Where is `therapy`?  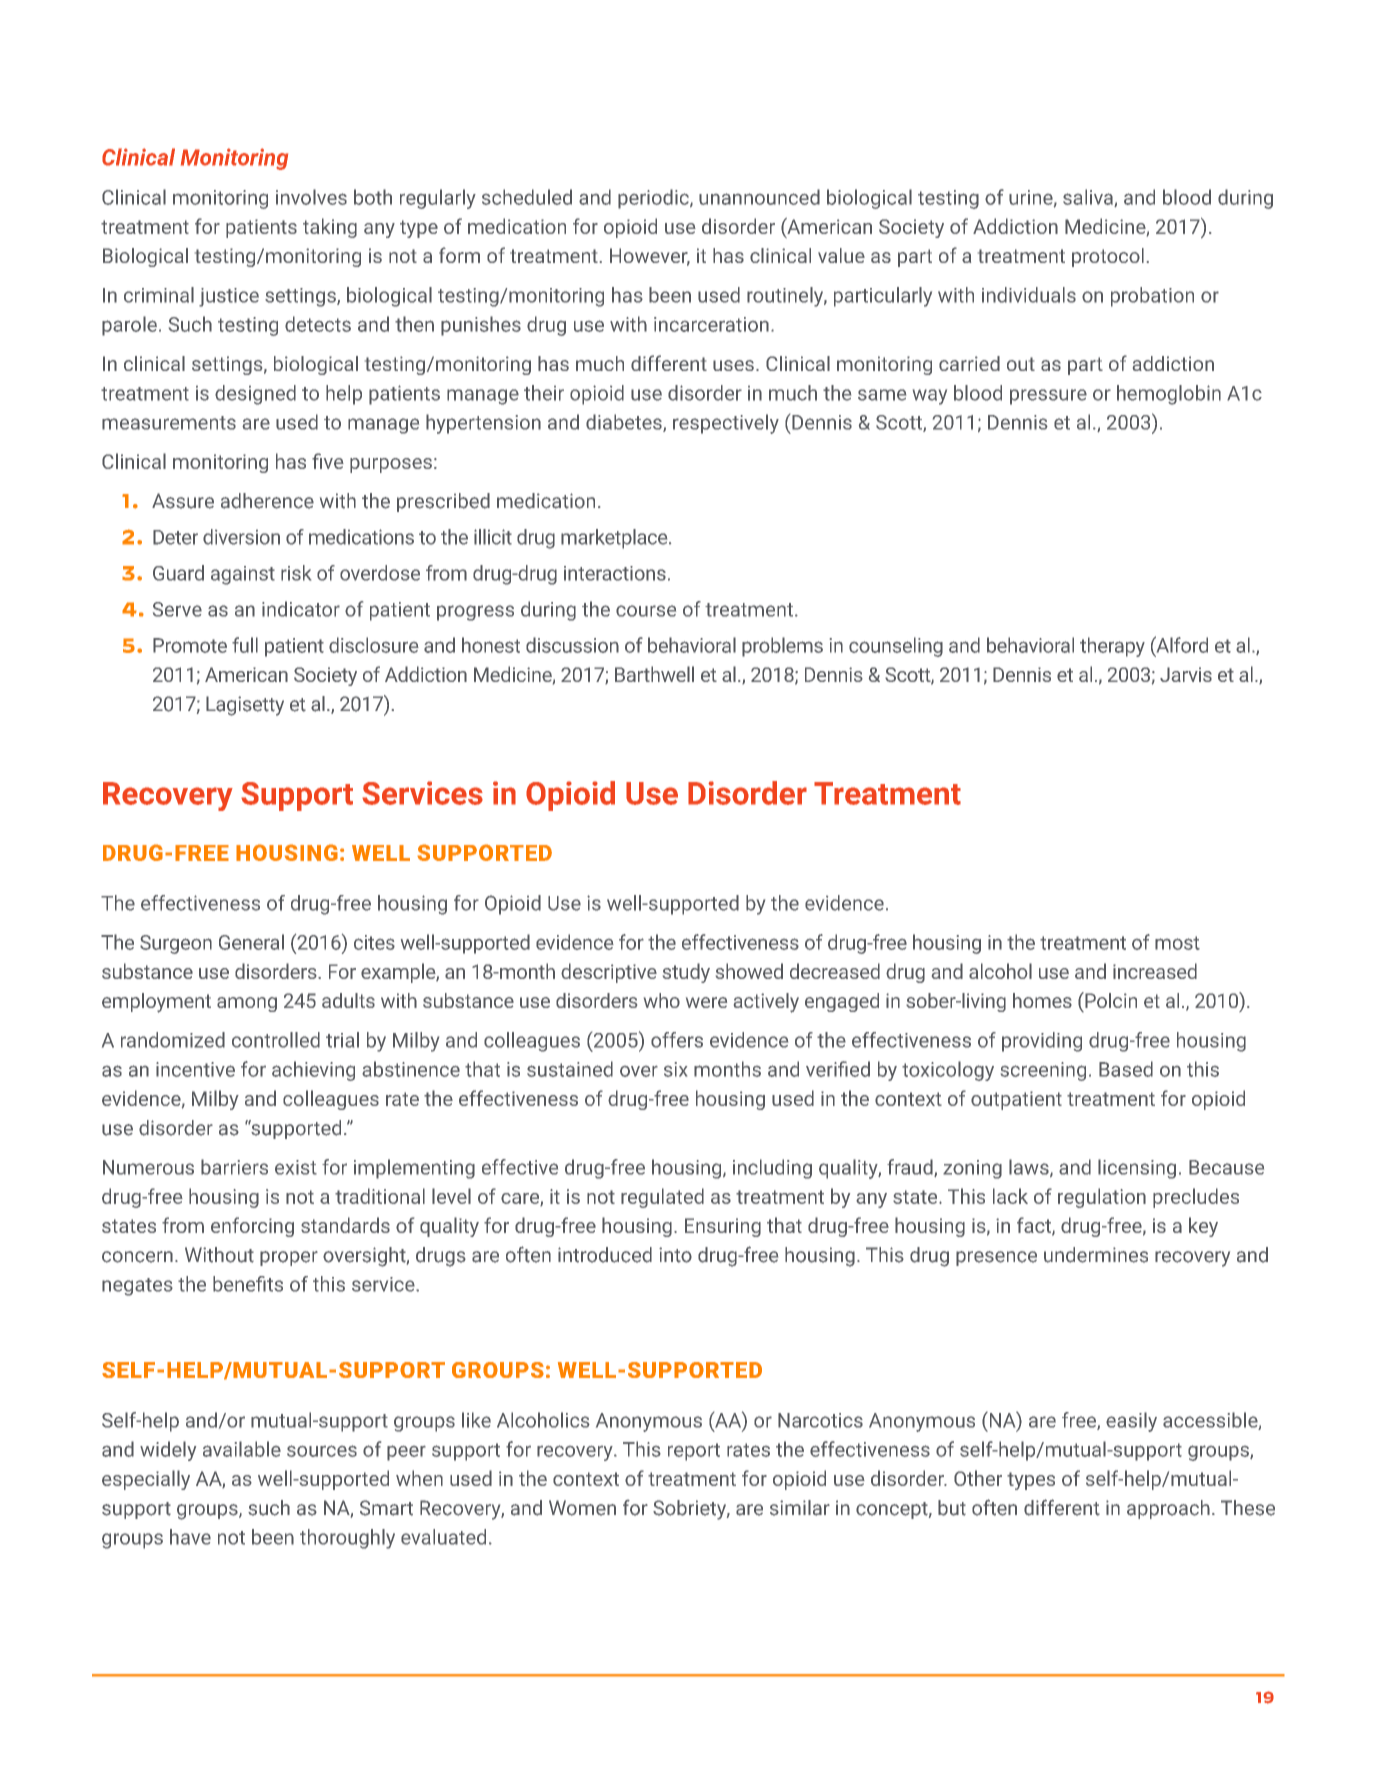
therapy is located at coordinates (1112, 647).
